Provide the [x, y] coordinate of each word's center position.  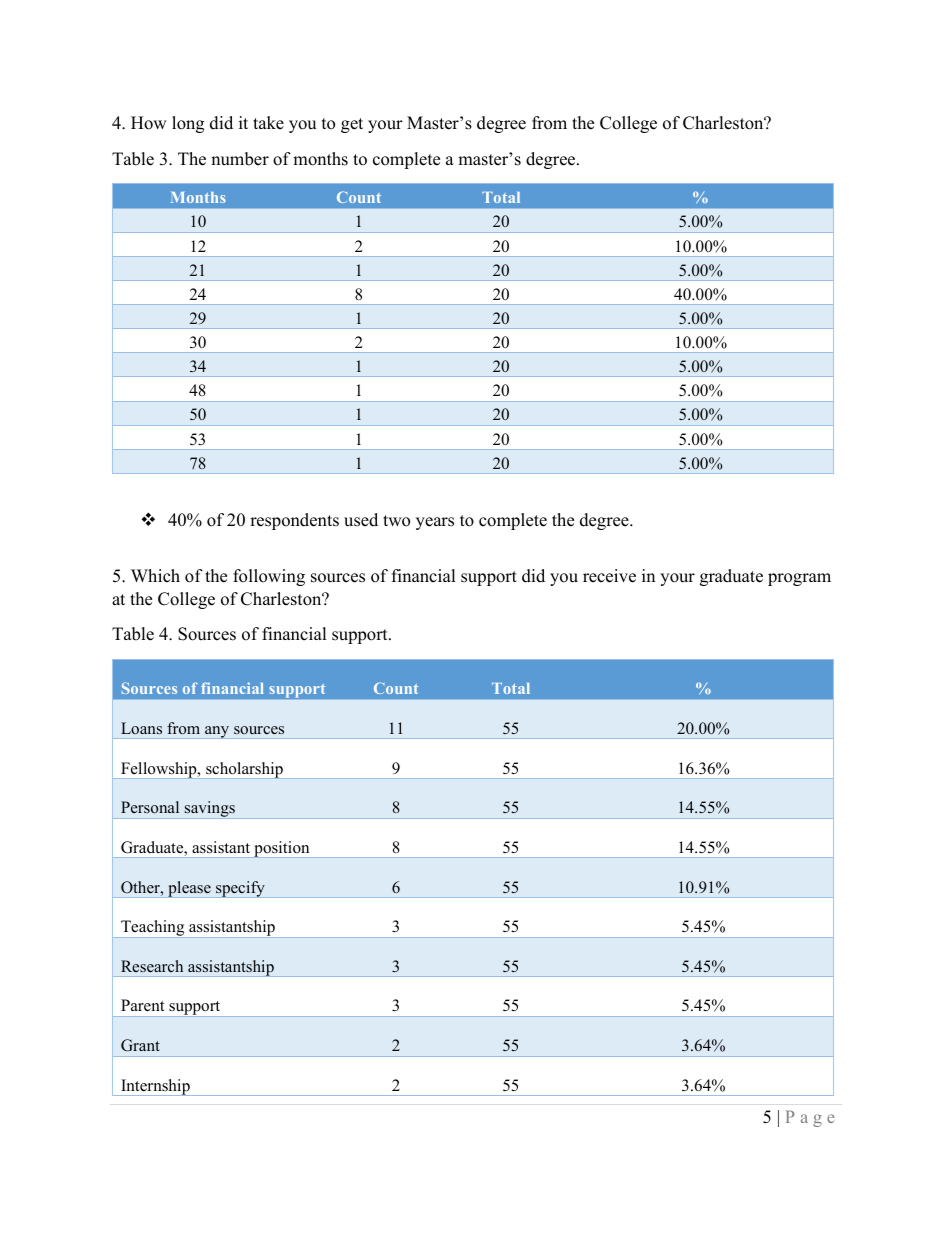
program [799, 579]
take [268, 123]
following [269, 577]
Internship [155, 1087]
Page [810, 1119]
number [240, 159]
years [435, 523]
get [352, 125]
